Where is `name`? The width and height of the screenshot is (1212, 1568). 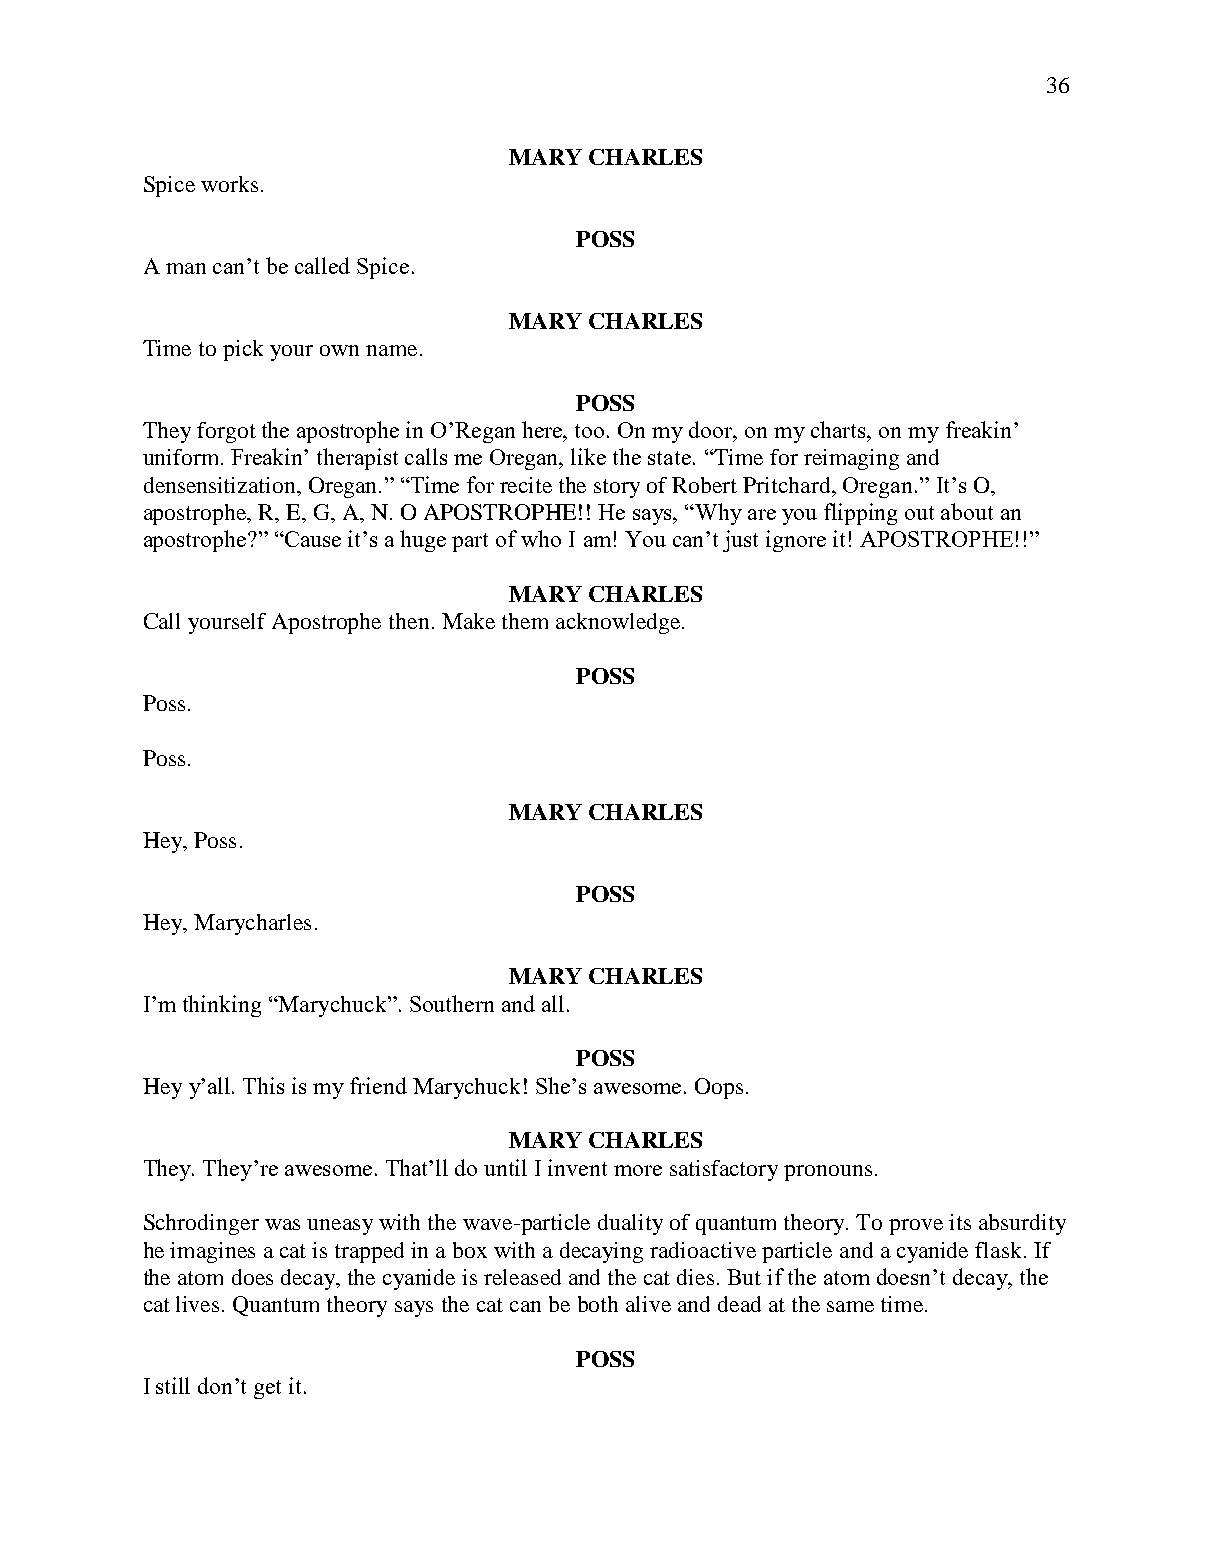
name is located at coordinates (391, 350).
